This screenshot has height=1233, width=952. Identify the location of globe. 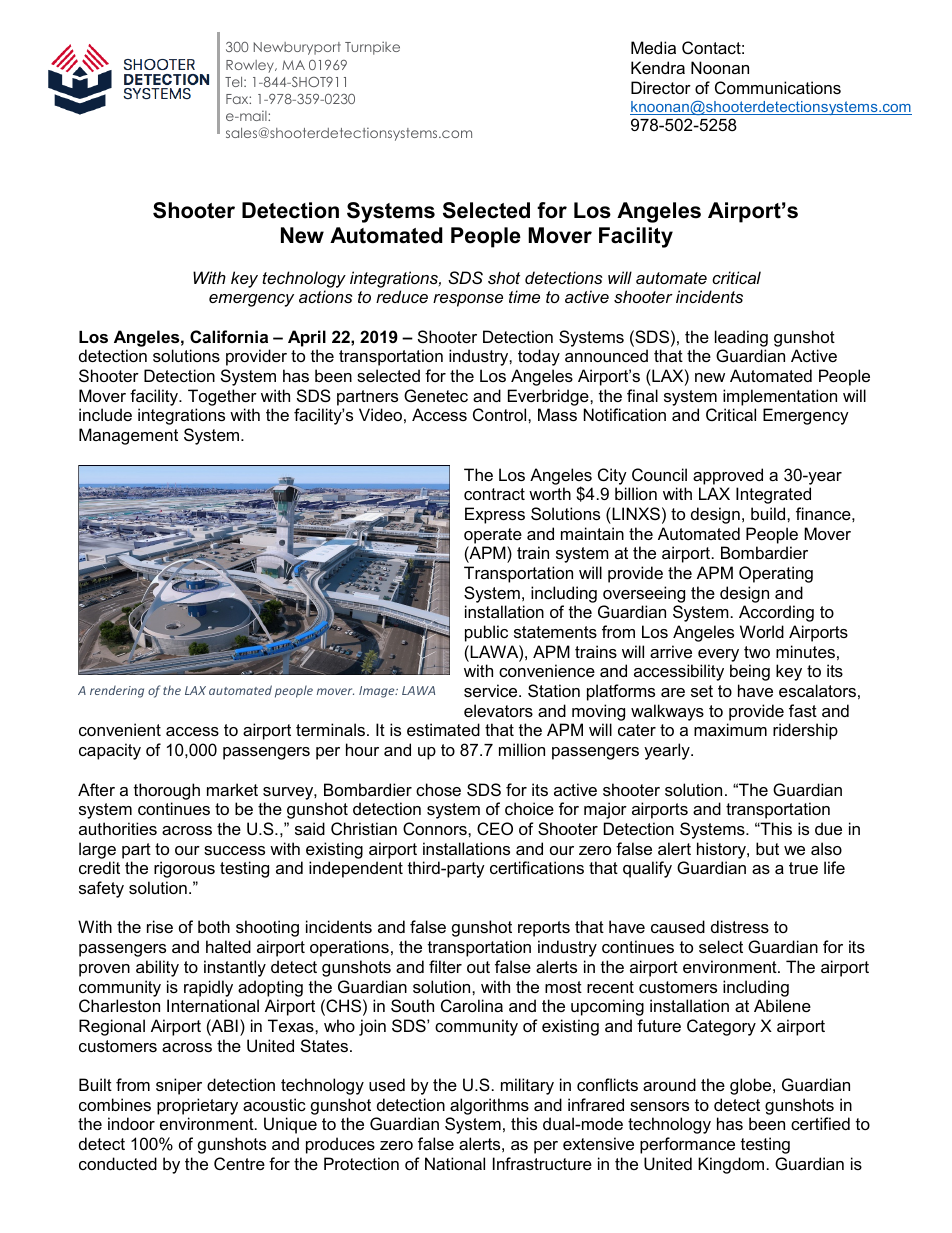
(752, 1086).
